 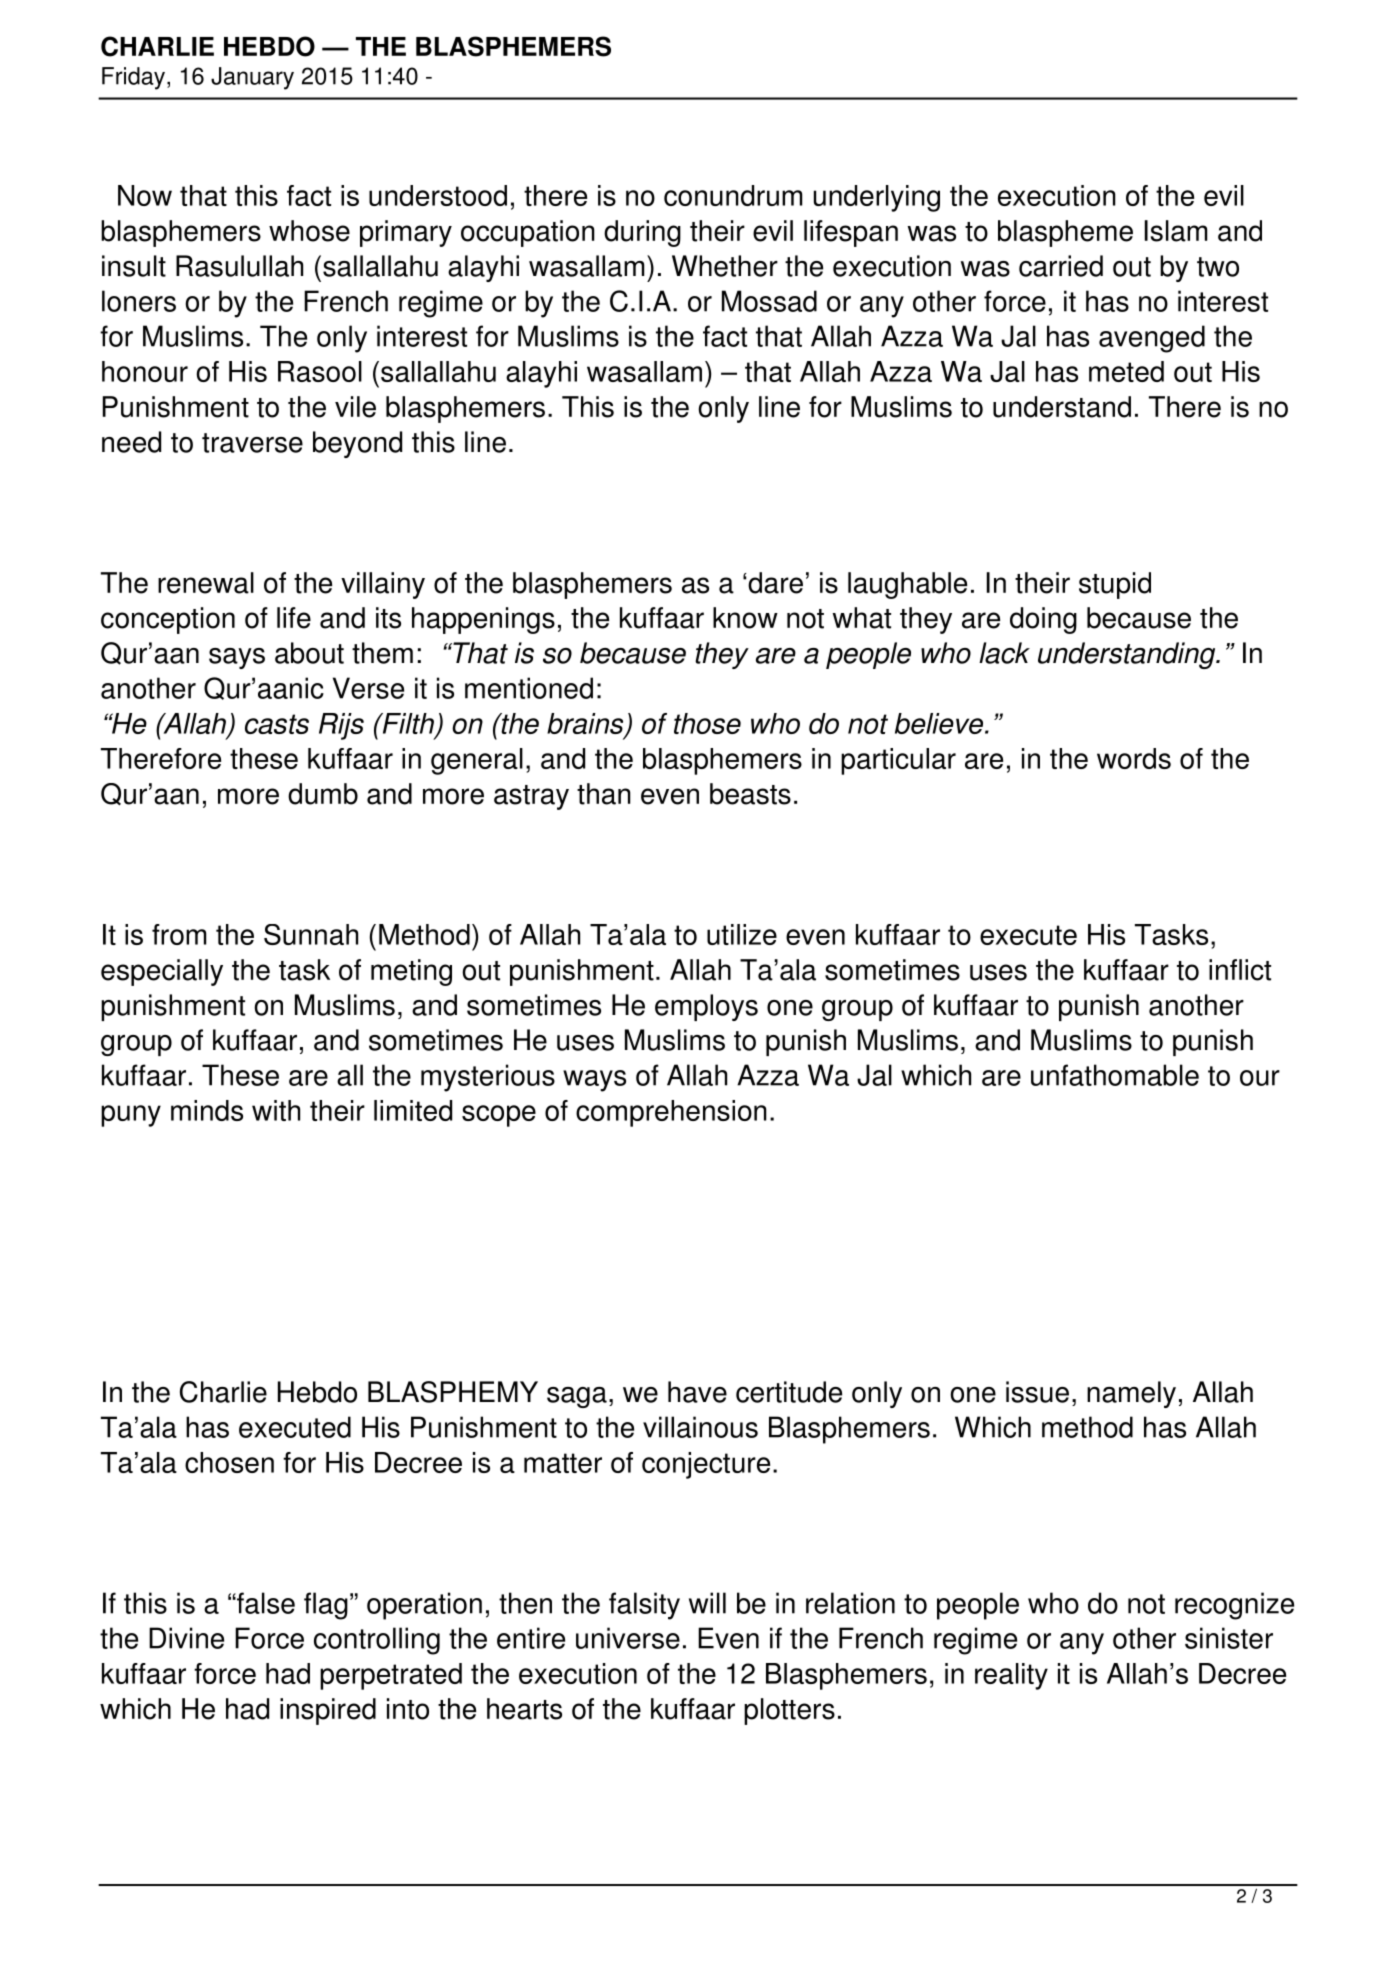 What do you see at coordinates (697, 1392) in the page?
I see `have` at bounding box center [697, 1392].
